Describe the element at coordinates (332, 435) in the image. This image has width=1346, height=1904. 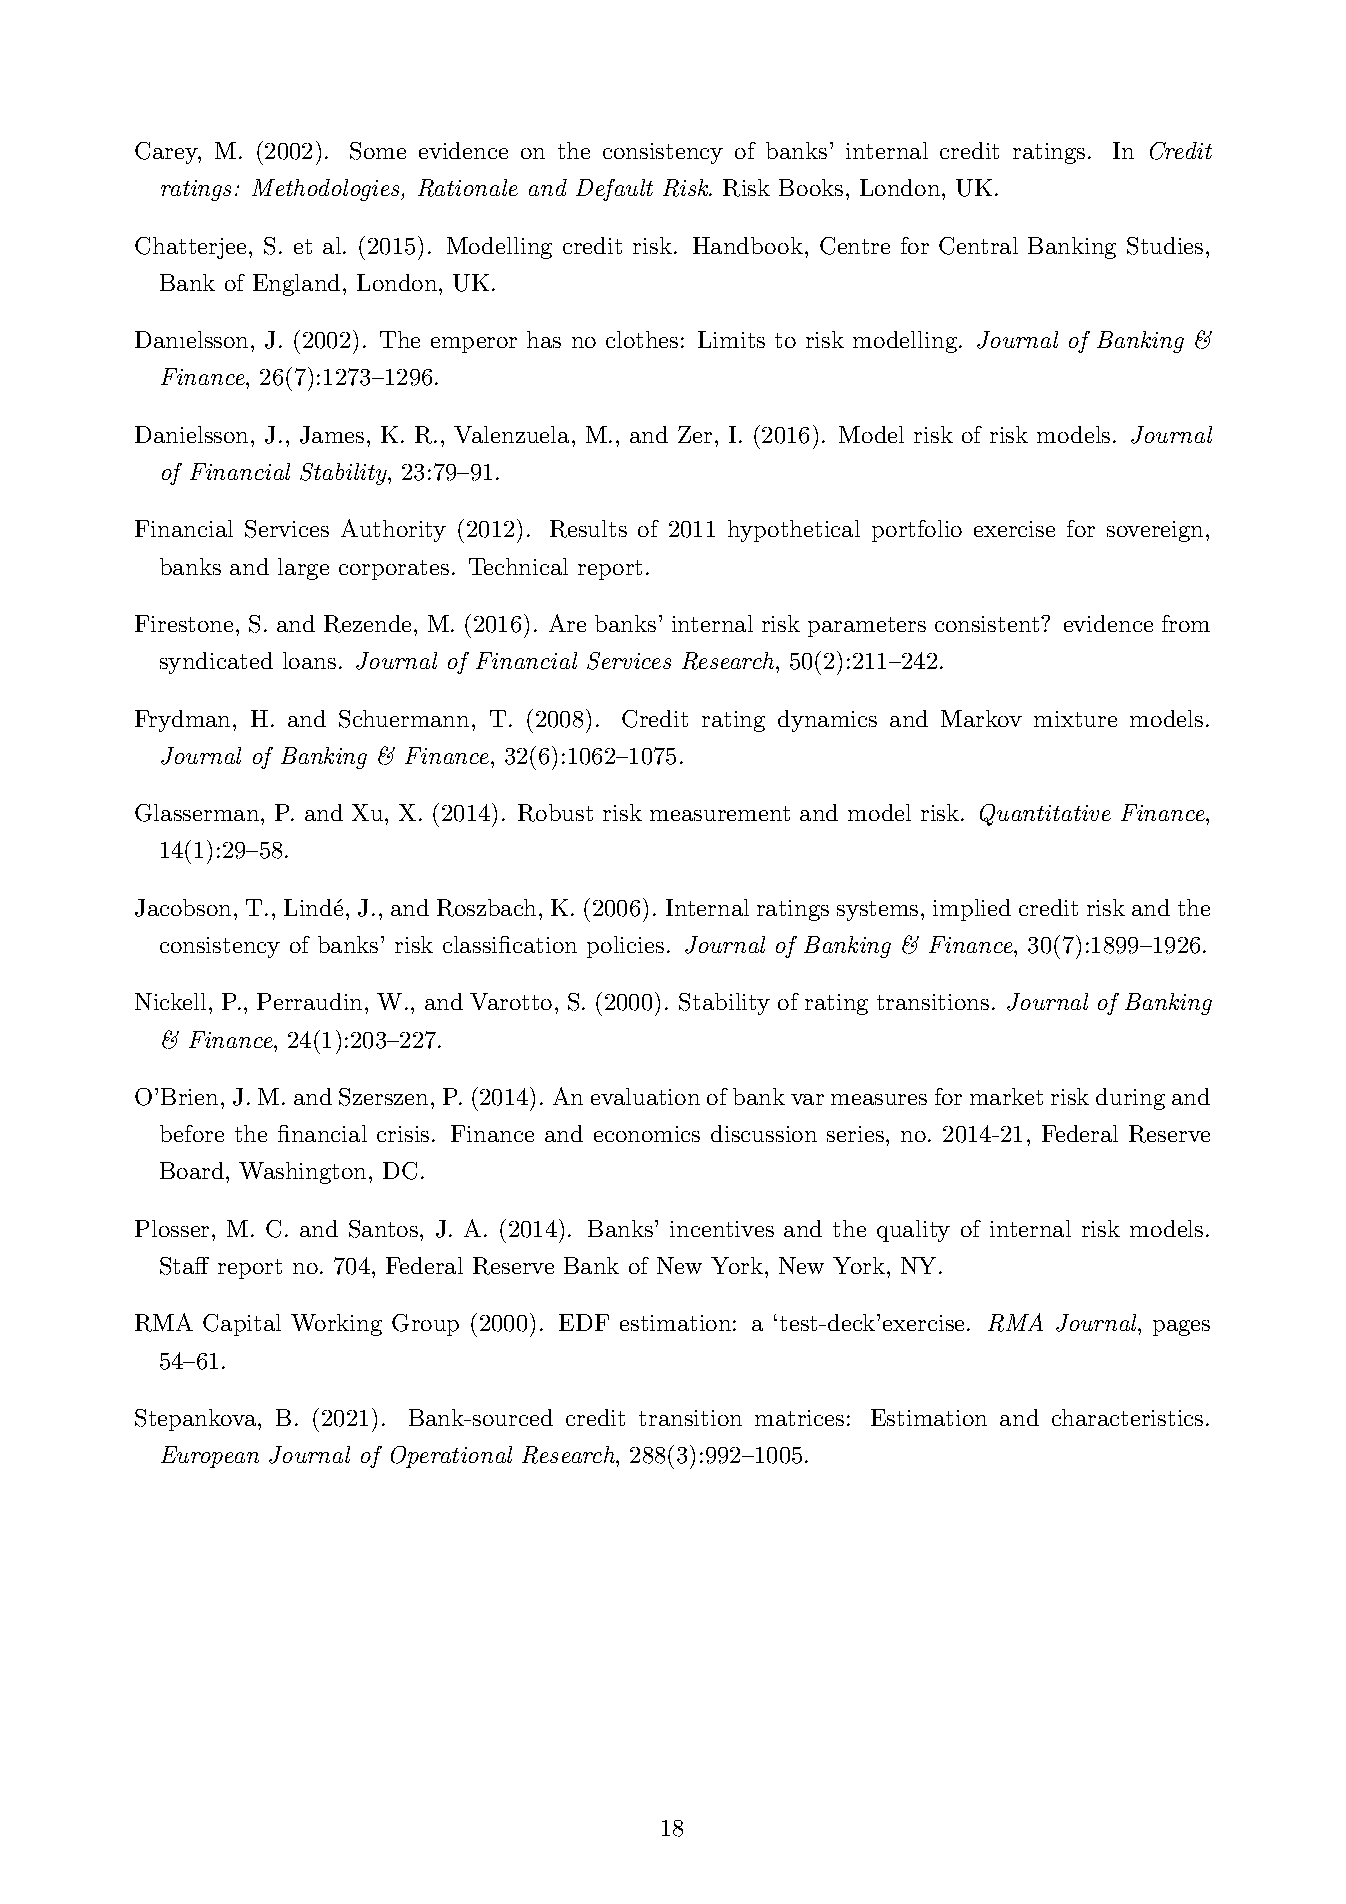
I see `James` at that location.
